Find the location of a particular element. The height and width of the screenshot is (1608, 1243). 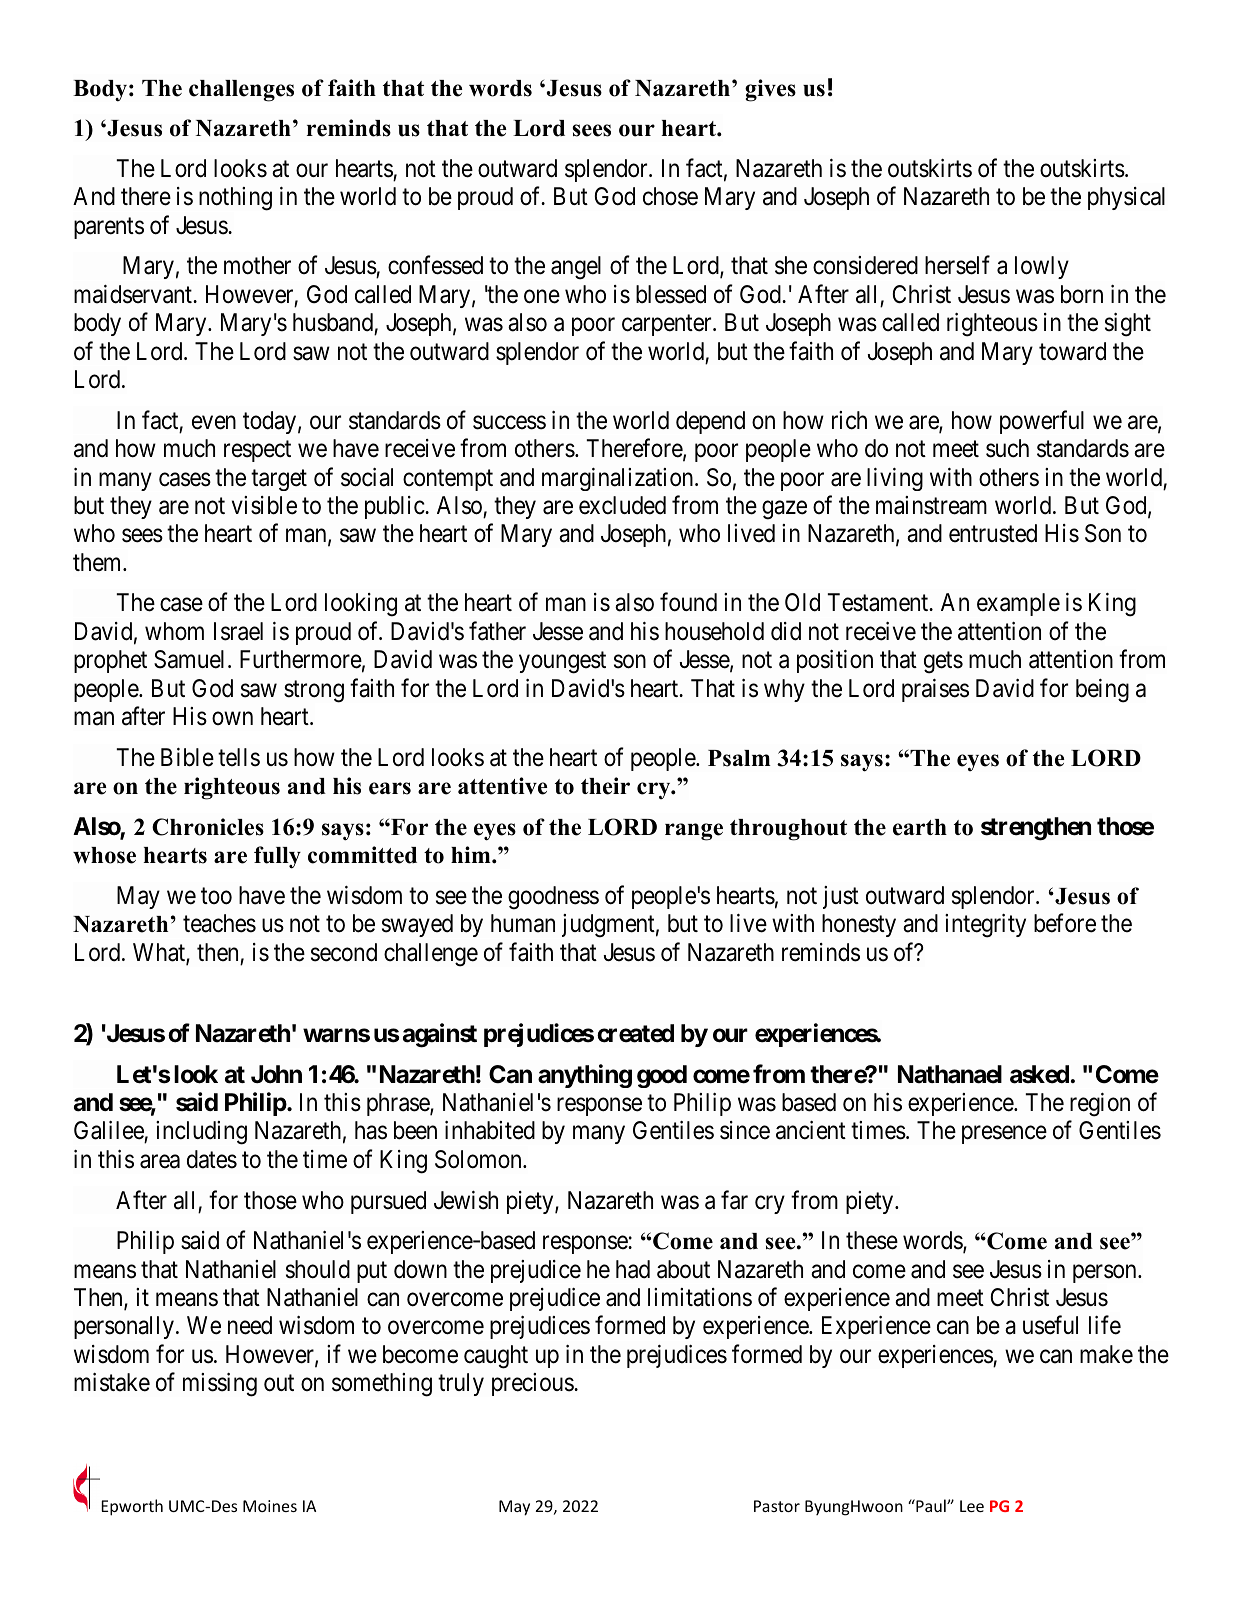

precious is located at coordinates (533, 1384).
